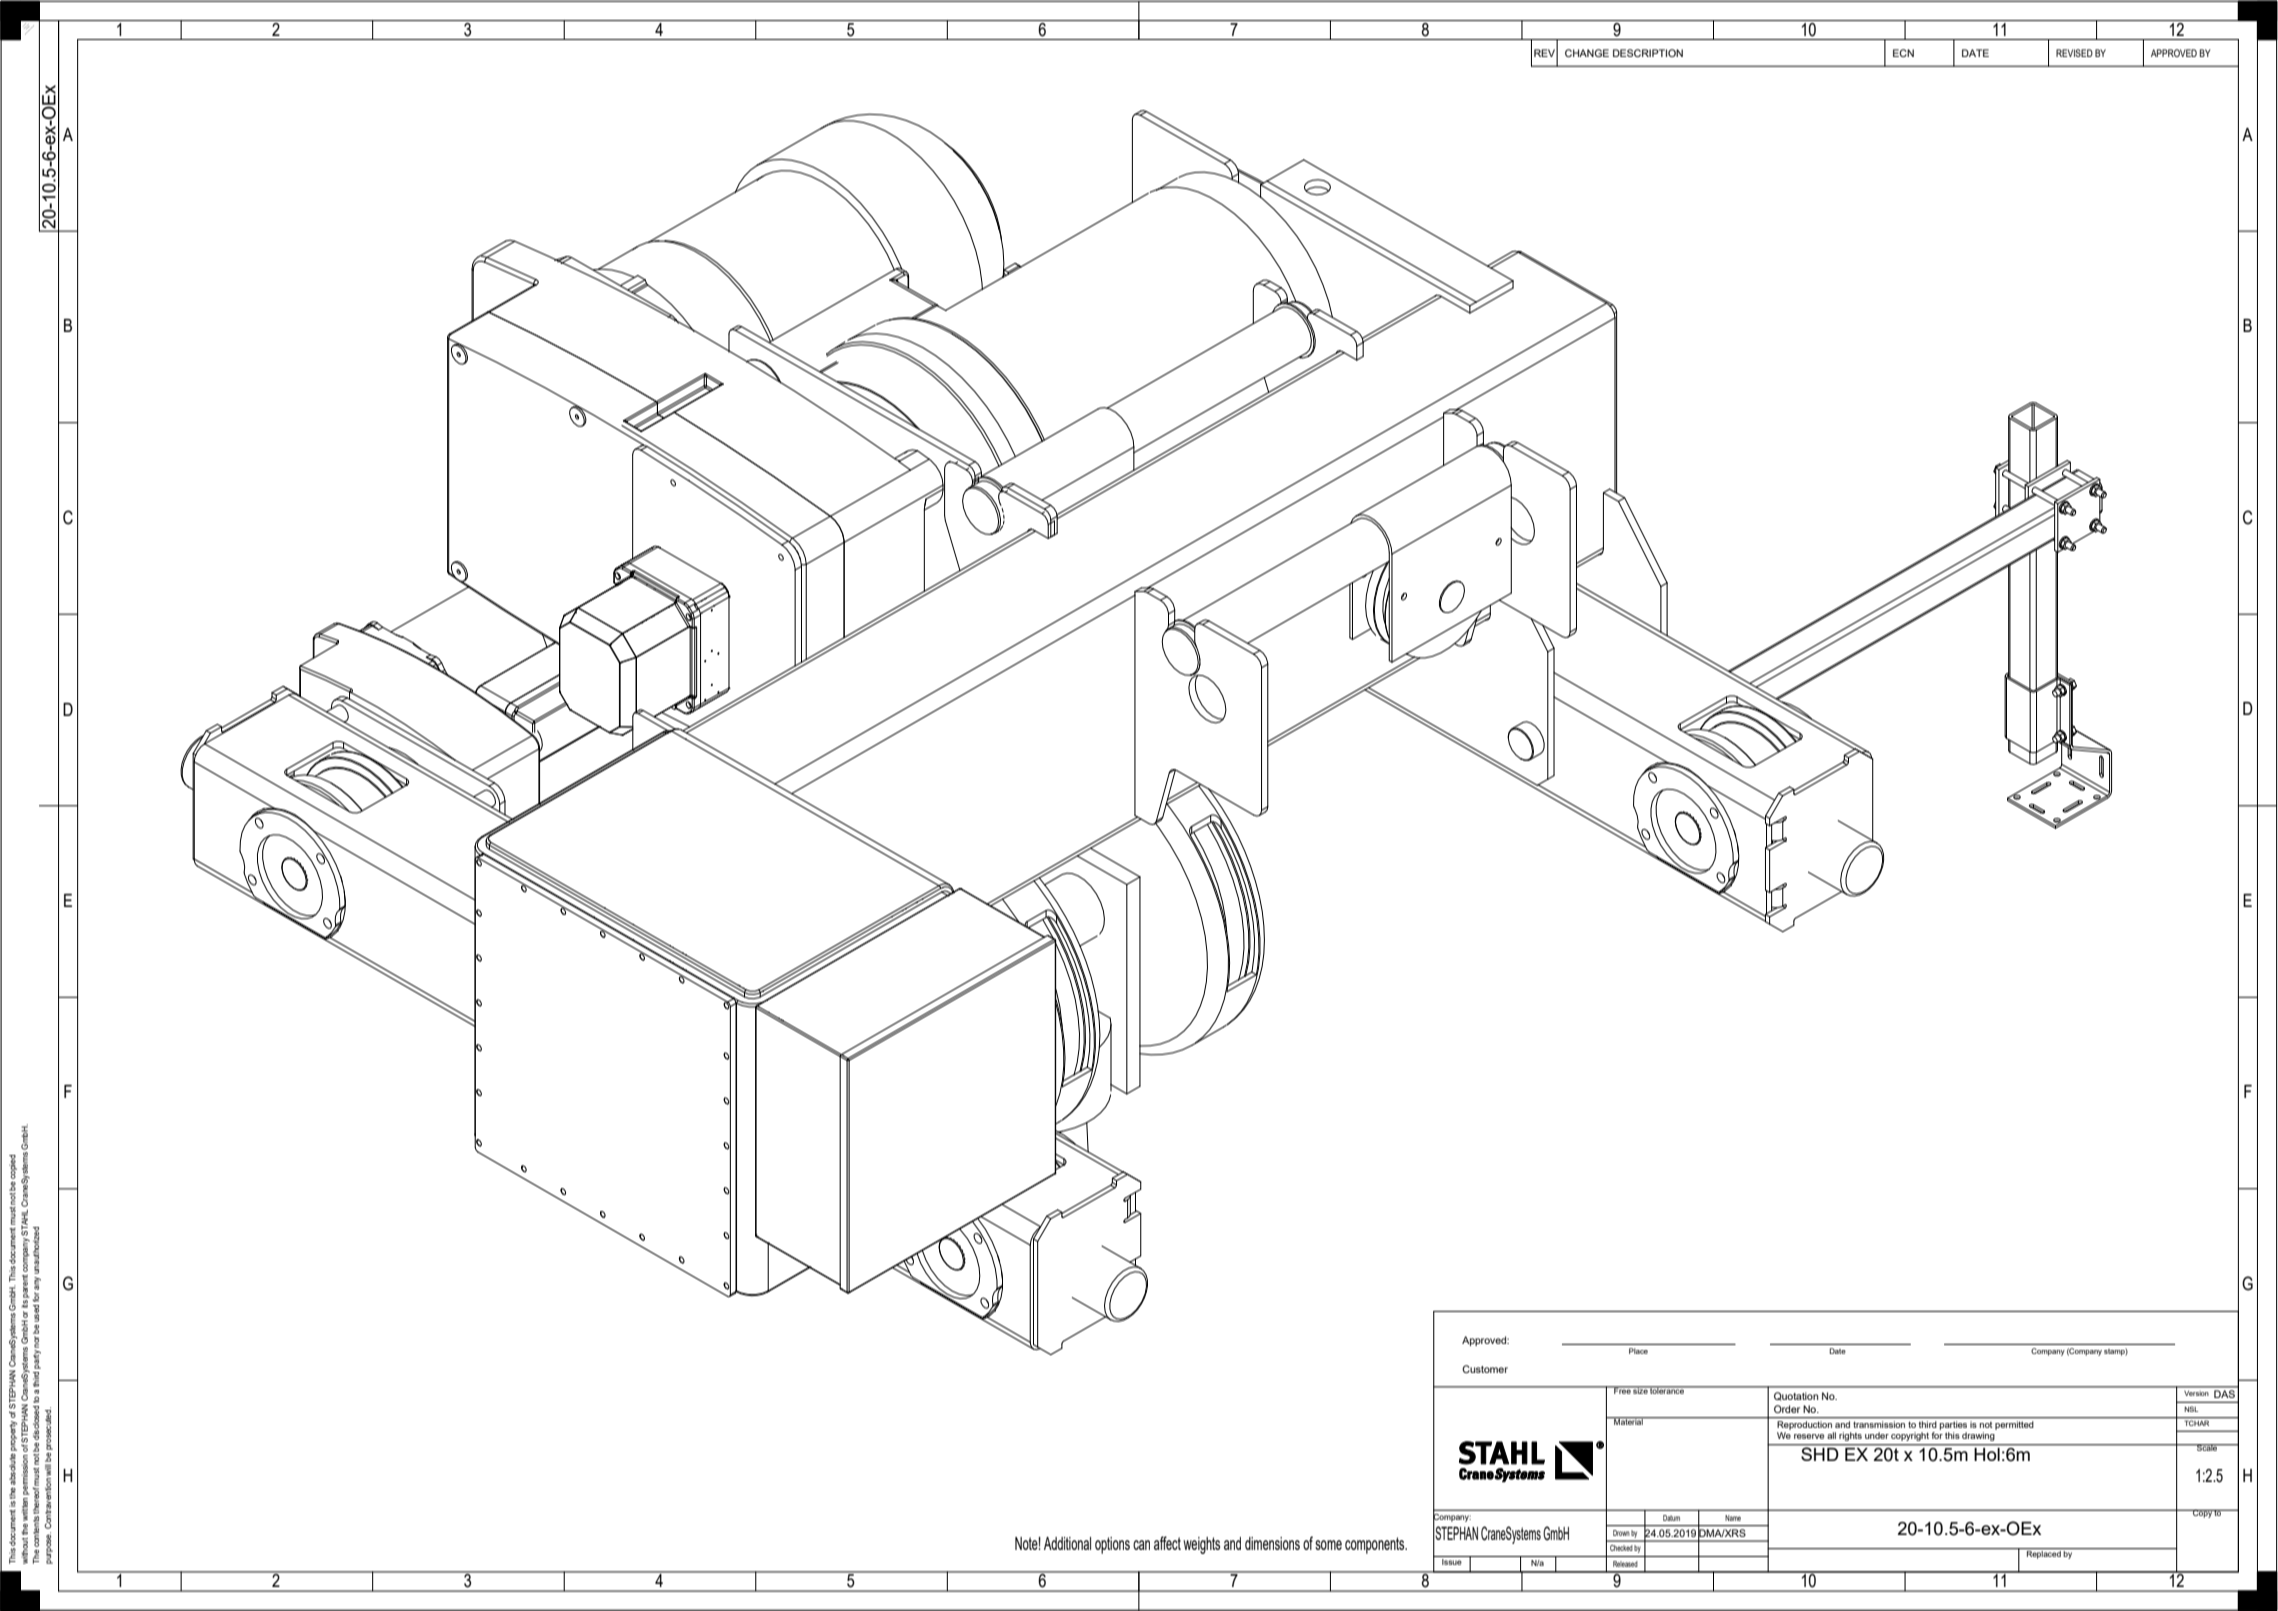 The image size is (2278, 1611). I want to click on REVISED, so click(2074, 53).
